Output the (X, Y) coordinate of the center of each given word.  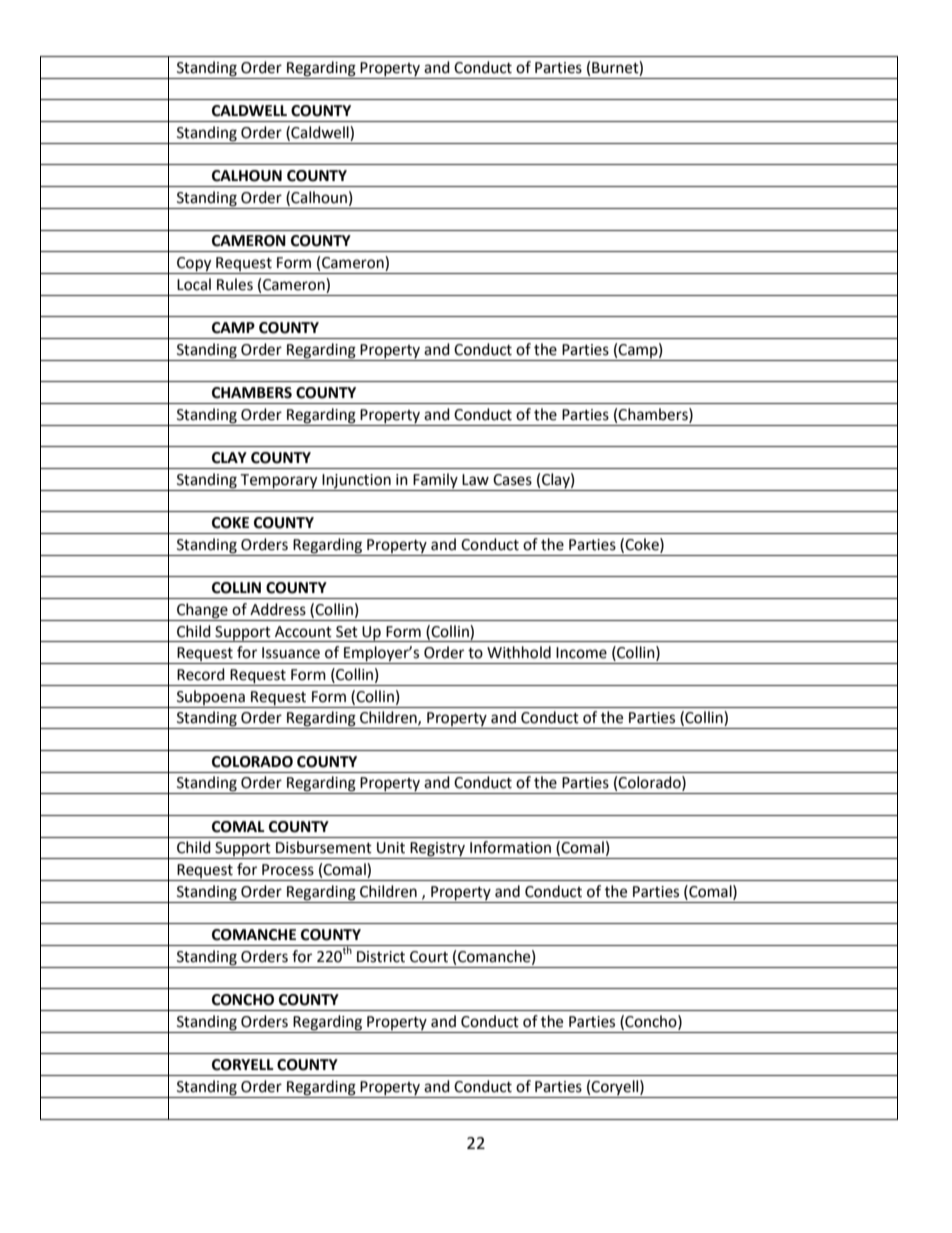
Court (429, 957)
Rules (235, 284)
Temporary (278, 481)
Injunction (356, 481)
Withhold (519, 652)
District (381, 957)
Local (194, 284)
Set (347, 632)
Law (475, 480)
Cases (512, 480)
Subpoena (211, 697)
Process (288, 870)
